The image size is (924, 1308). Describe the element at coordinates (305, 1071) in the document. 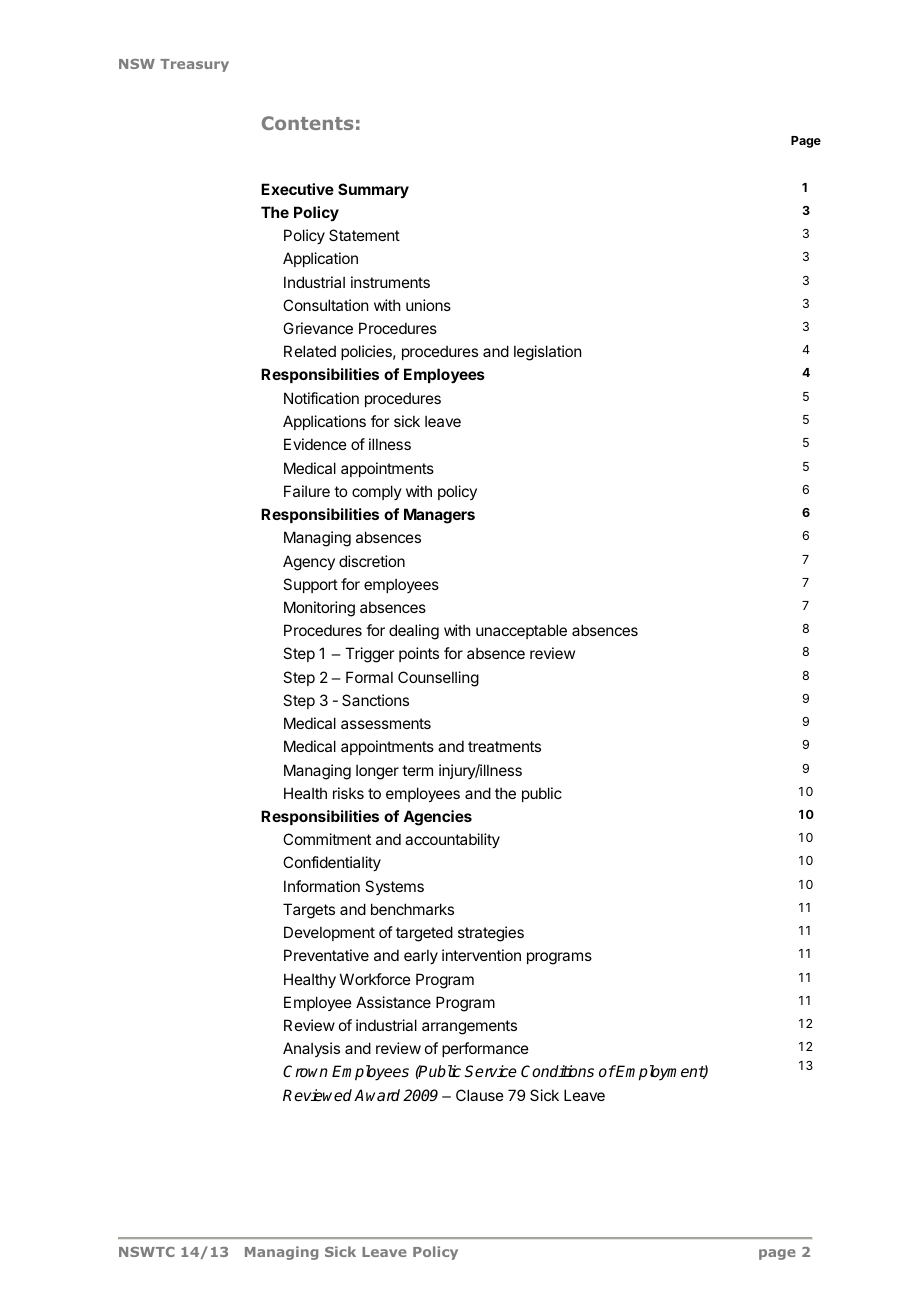

I see `Crown` at that location.
